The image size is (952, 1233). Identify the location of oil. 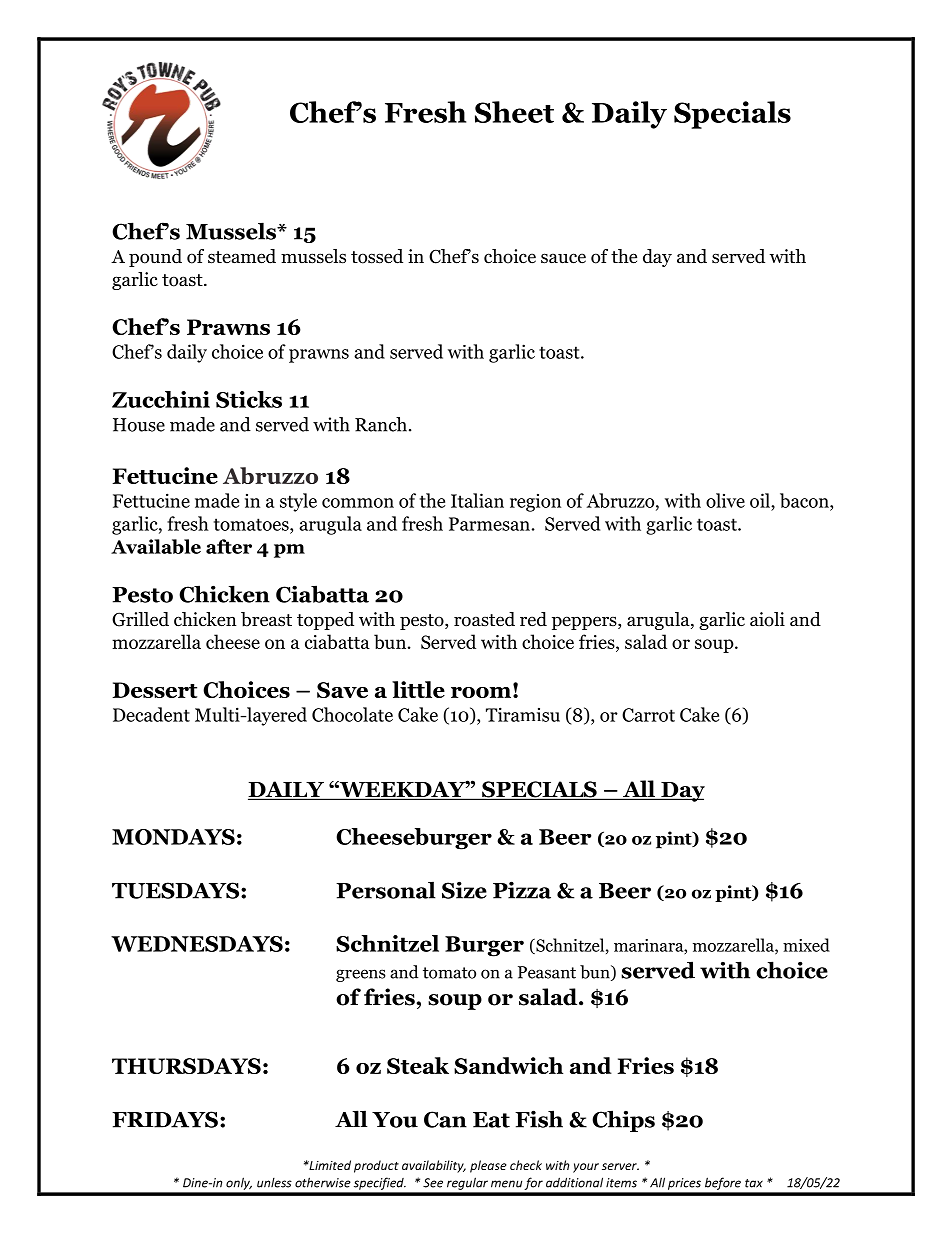
(761, 500).
